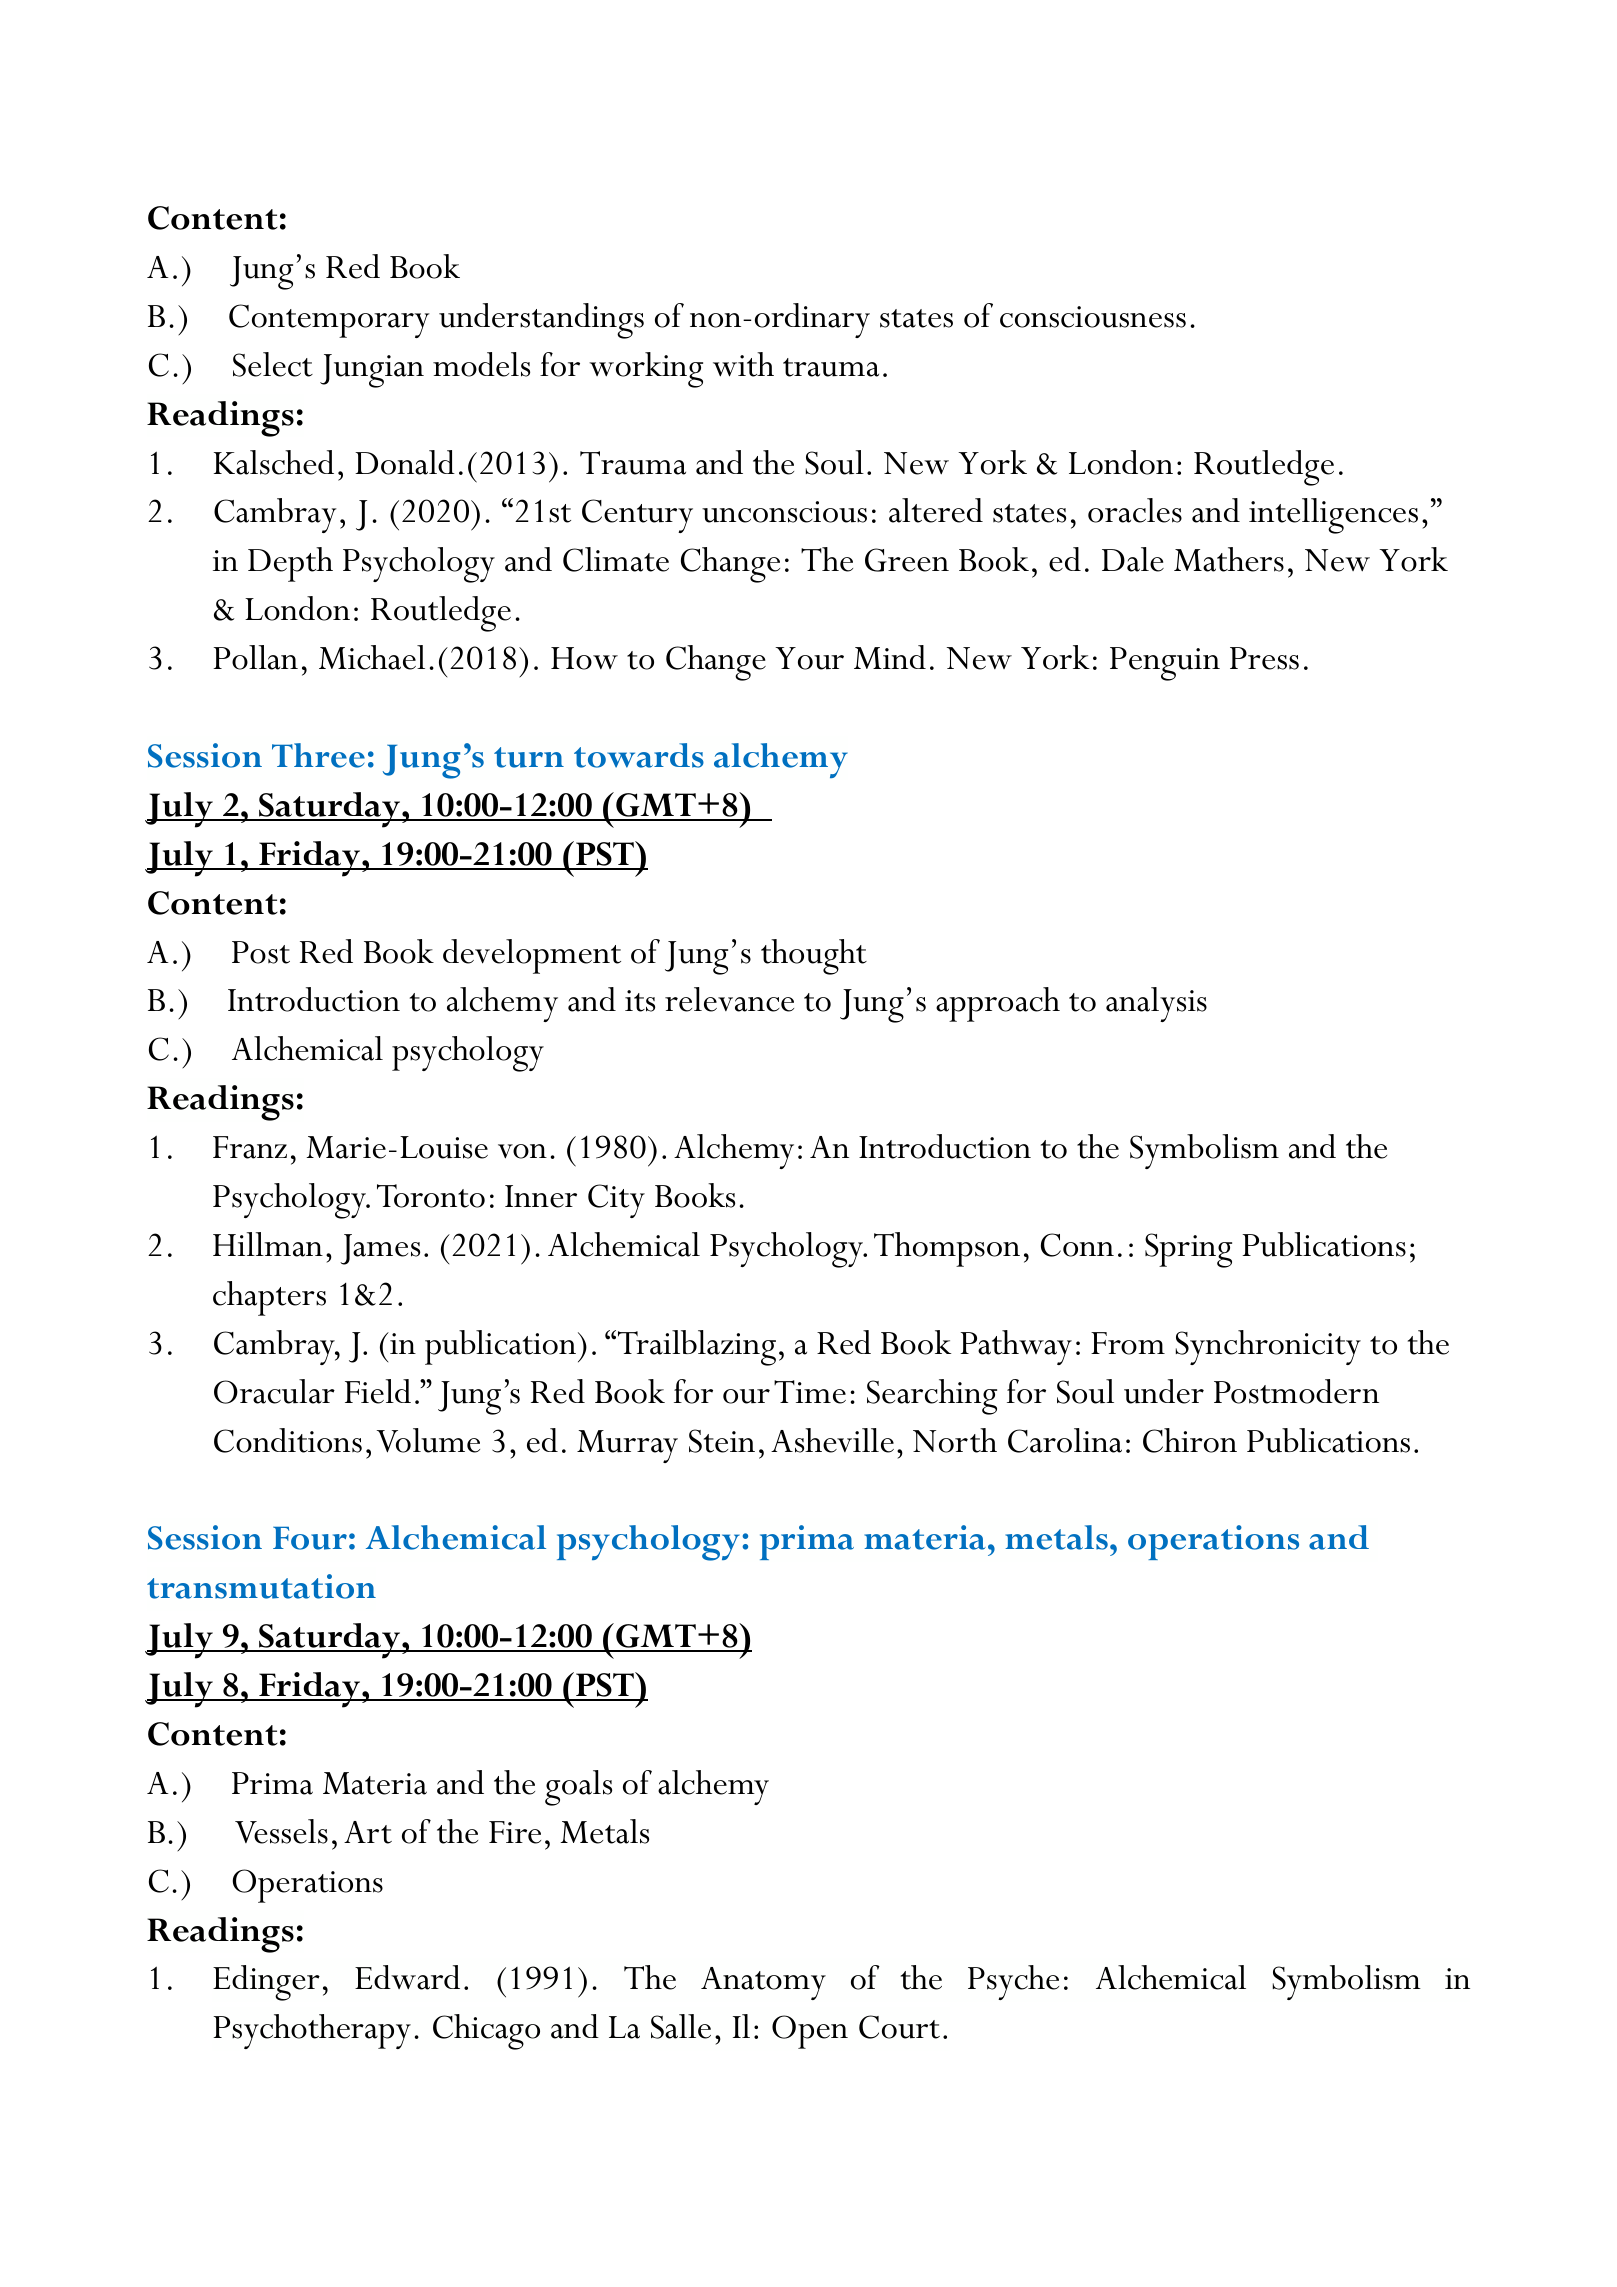 Image resolution: width=1617 pixels, height=2287 pixels. I want to click on thought, so click(814, 957).
